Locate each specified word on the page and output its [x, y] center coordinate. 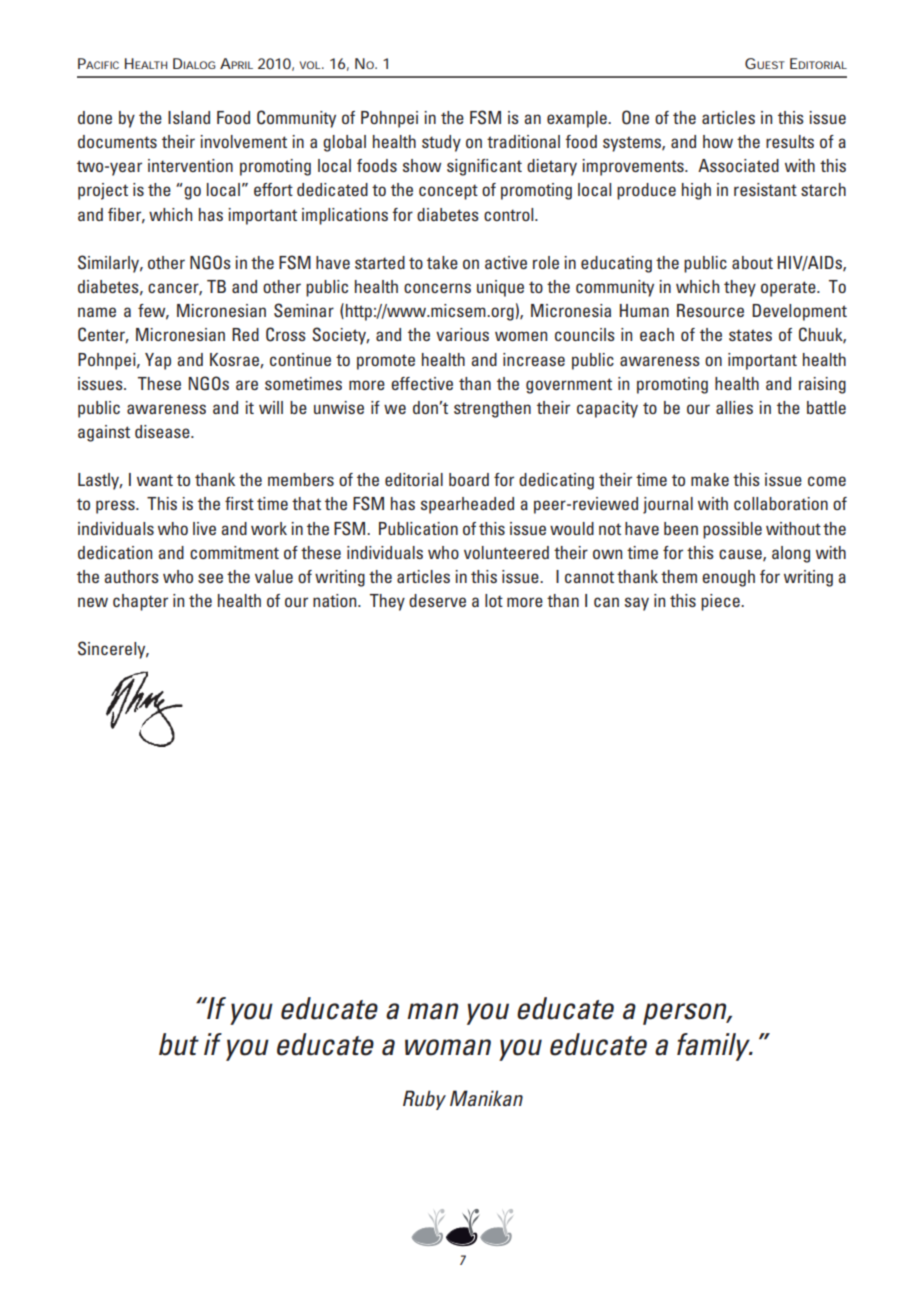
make [710, 479]
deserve [437, 600]
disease [163, 431]
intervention [190, 165]
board [469, 479]
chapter [140, 602]
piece [721, 602]
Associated [738, 165]
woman [448, 1047]
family [714, 1047]
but [179, 1044]
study [441, 143]
